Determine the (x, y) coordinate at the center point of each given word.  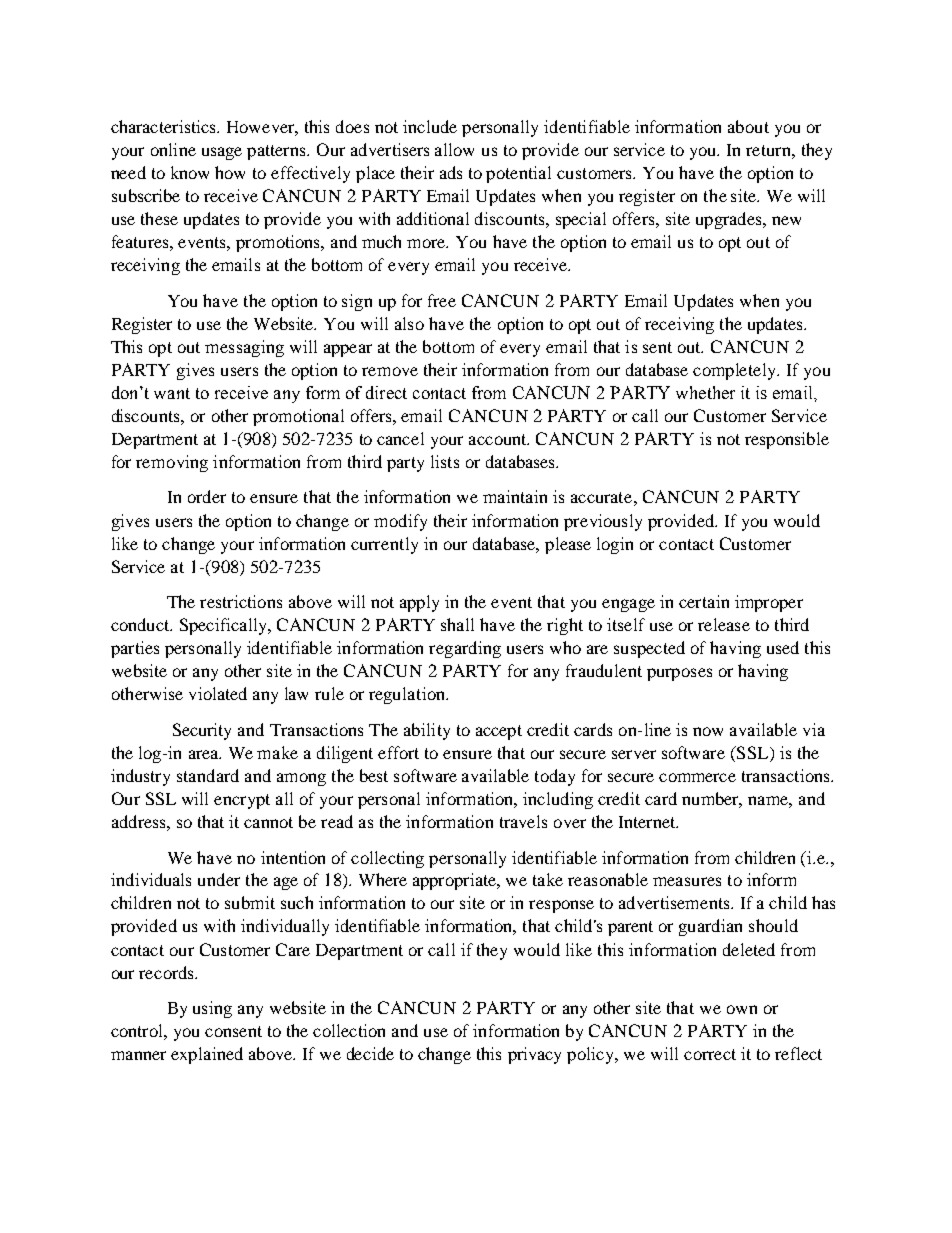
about (748, 126)
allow (454, 149)
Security (202, 731)
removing (172, 463)
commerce (697, 777)
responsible (787, 440)
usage (222, 153)
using (212, 1009)
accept (499, 732)
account (499, 439)
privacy (534, 1055)
